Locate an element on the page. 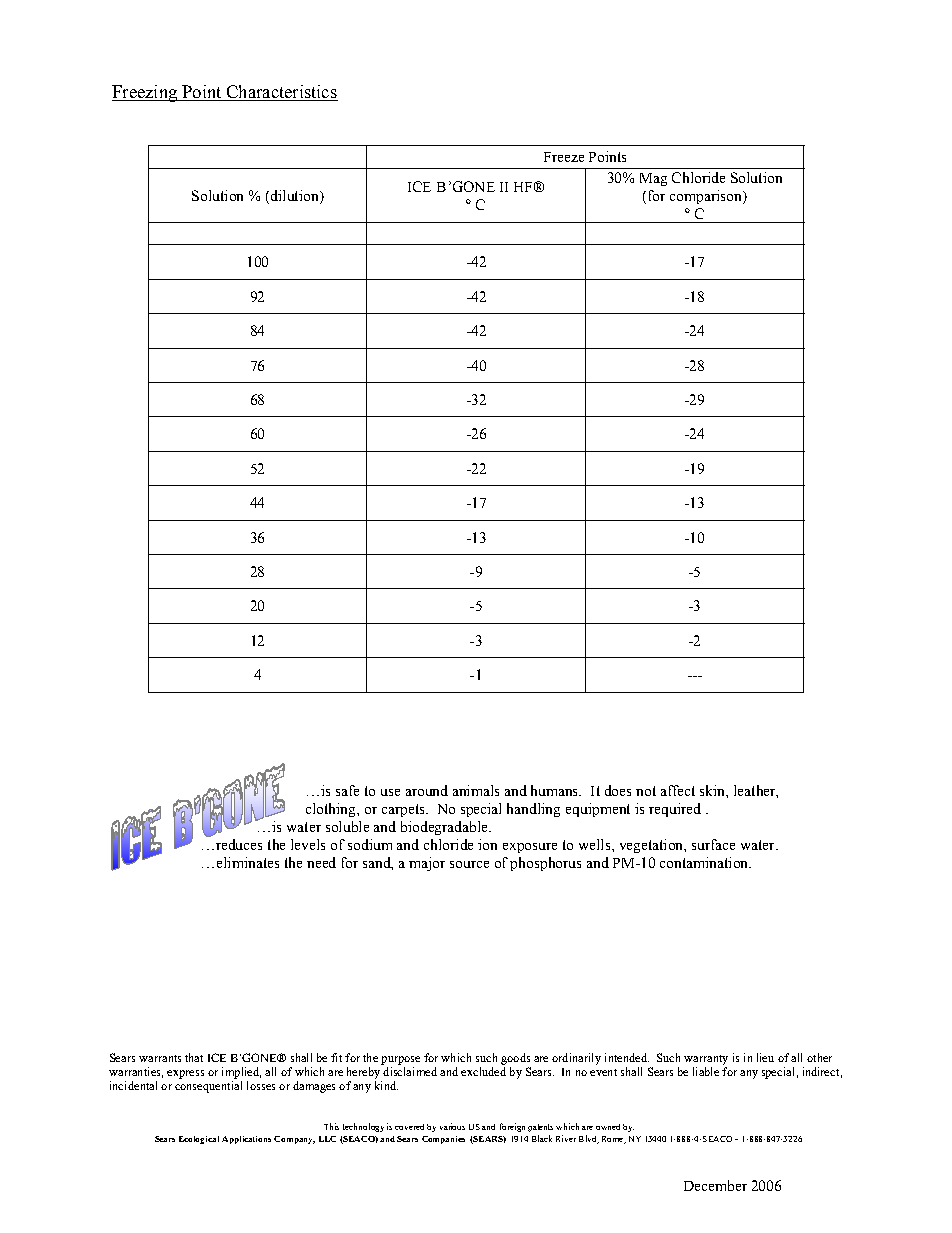  Ecological is located at coordinates (199, 1140).
